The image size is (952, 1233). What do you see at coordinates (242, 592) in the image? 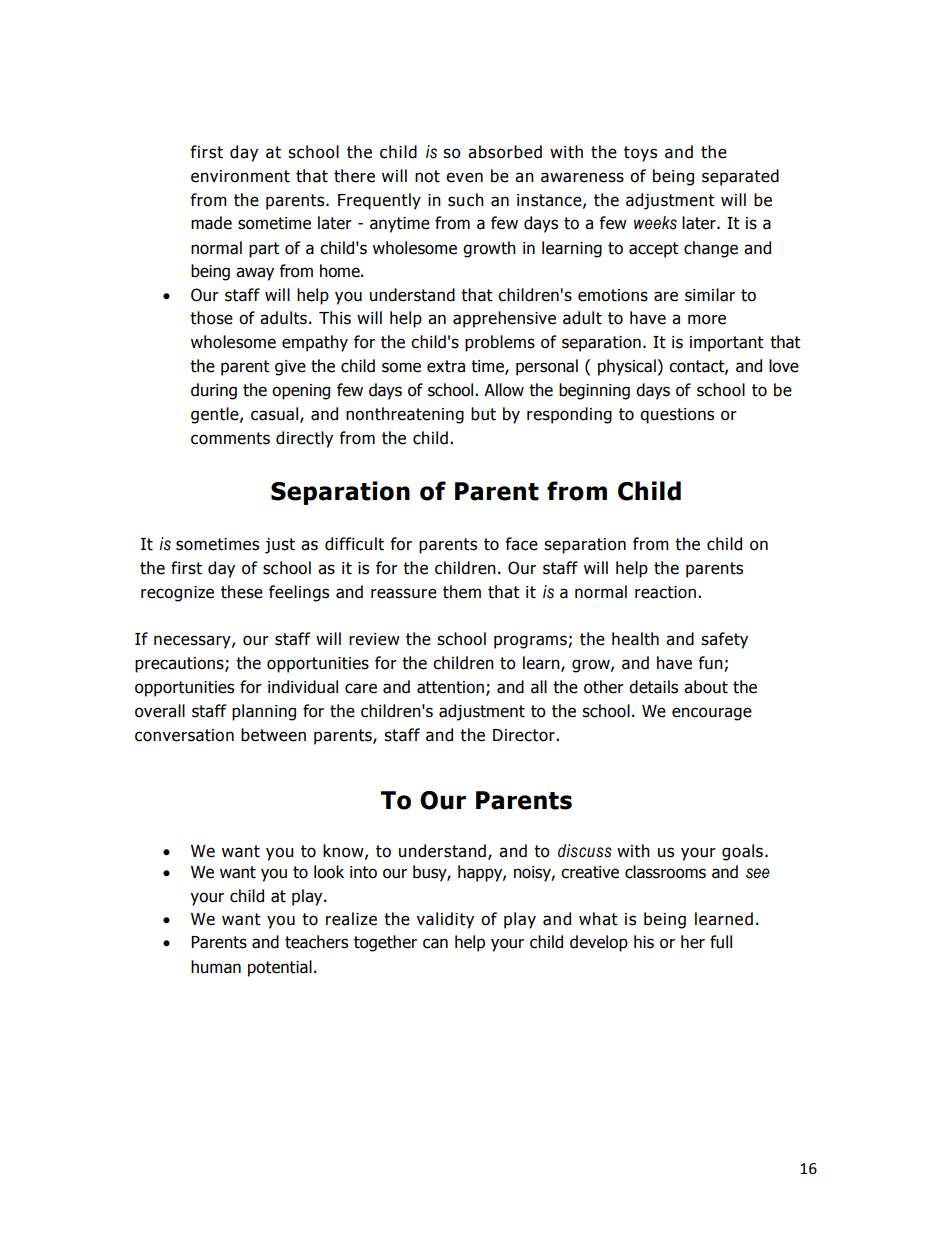
I see `these` at bounding box center [242, 592].
